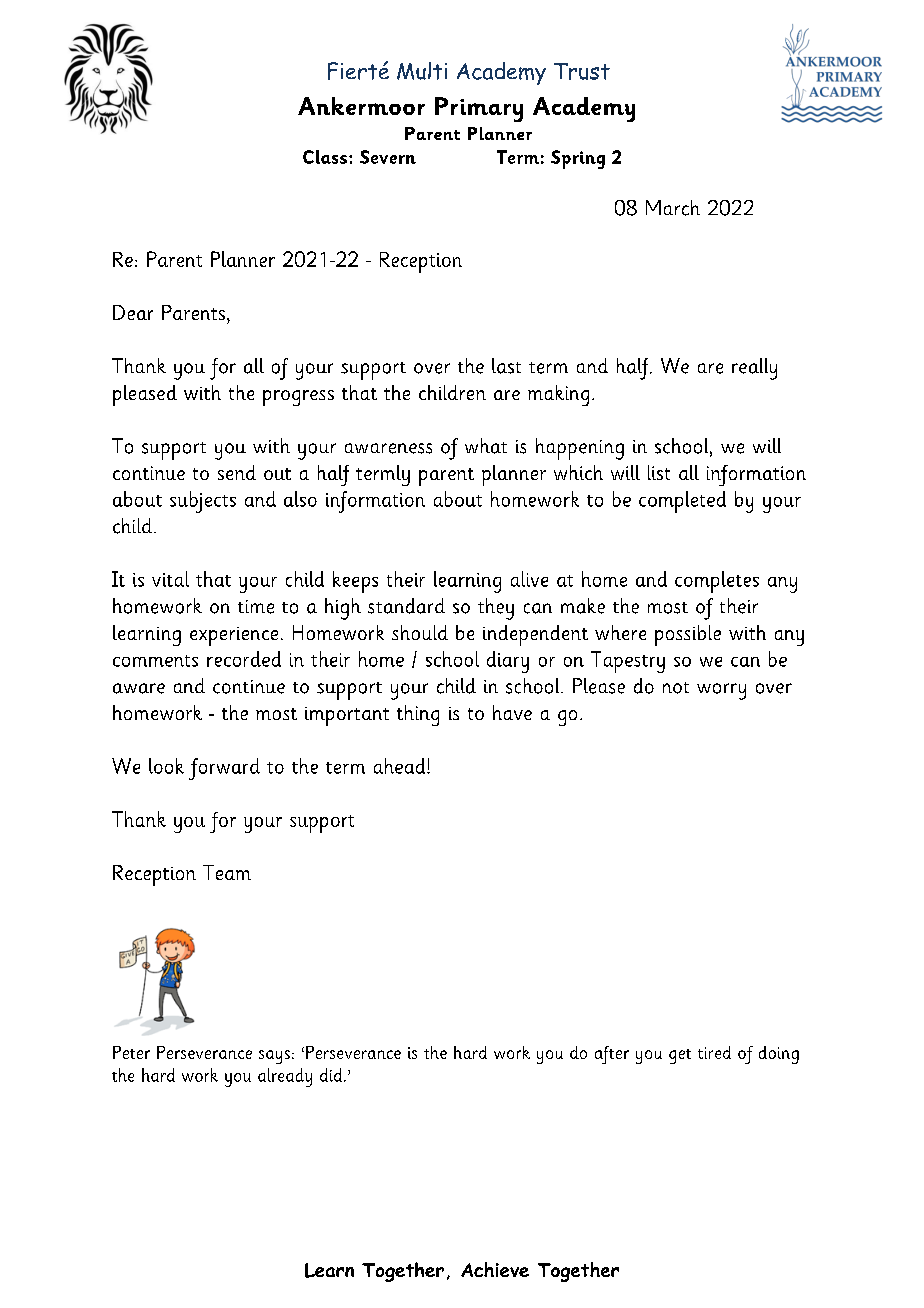  What do you see at coordinates (325, 157) in the document?
I see `Class` at bounding box center [325, 157].
